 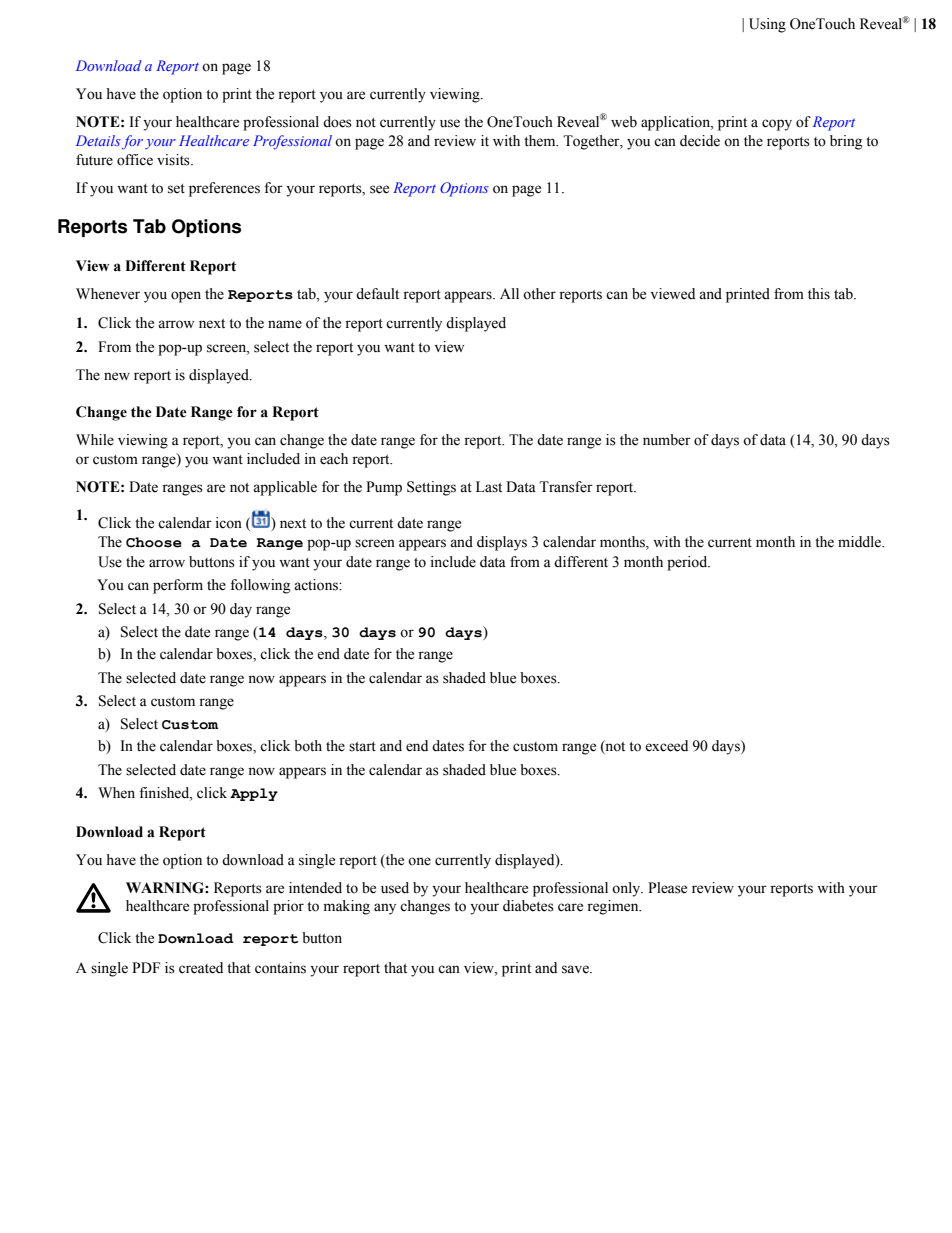 I want to click on Details, so click(x=98, y=140).
